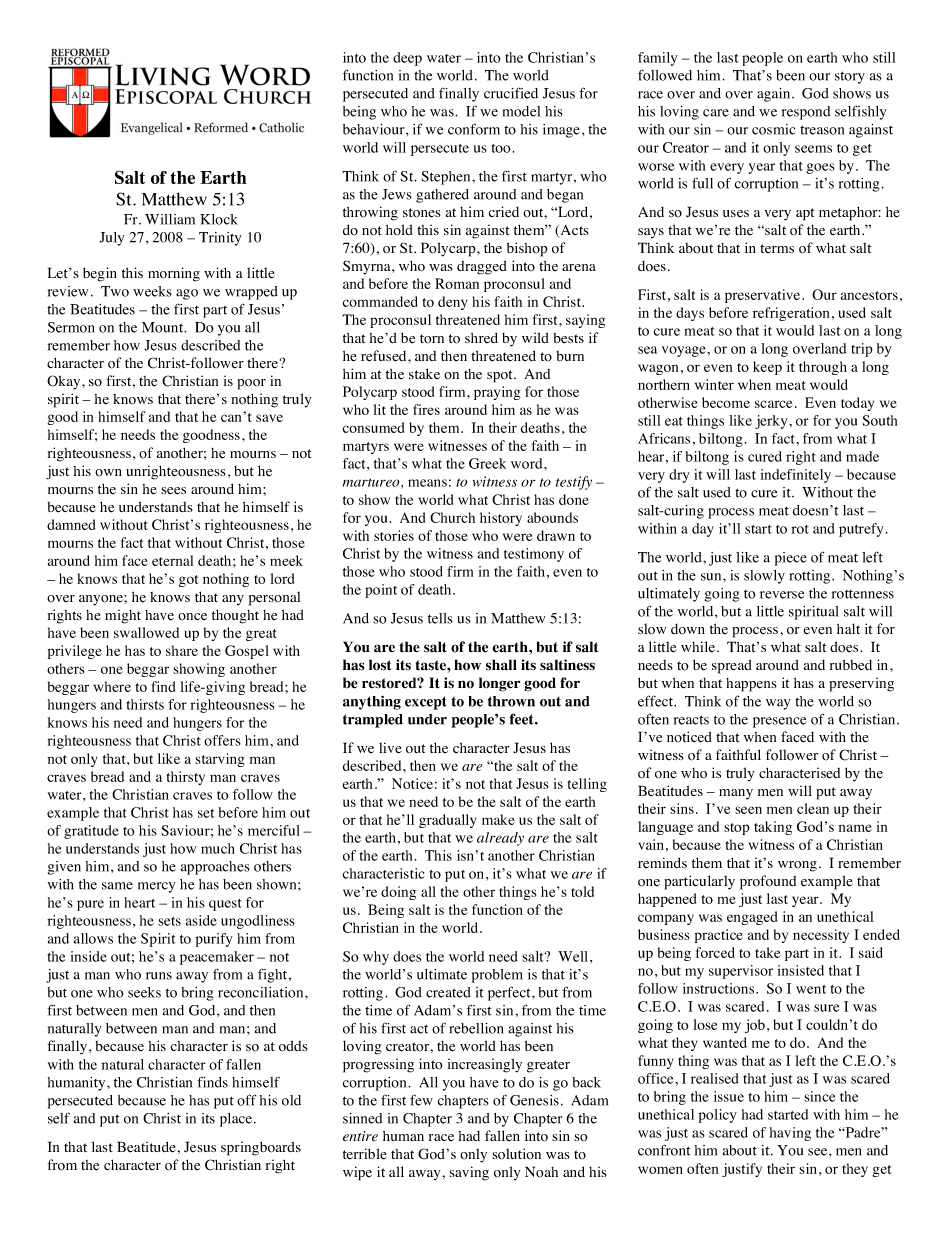 The image size is (952, 1233). I want to click on solution, so click(516, 1154).
